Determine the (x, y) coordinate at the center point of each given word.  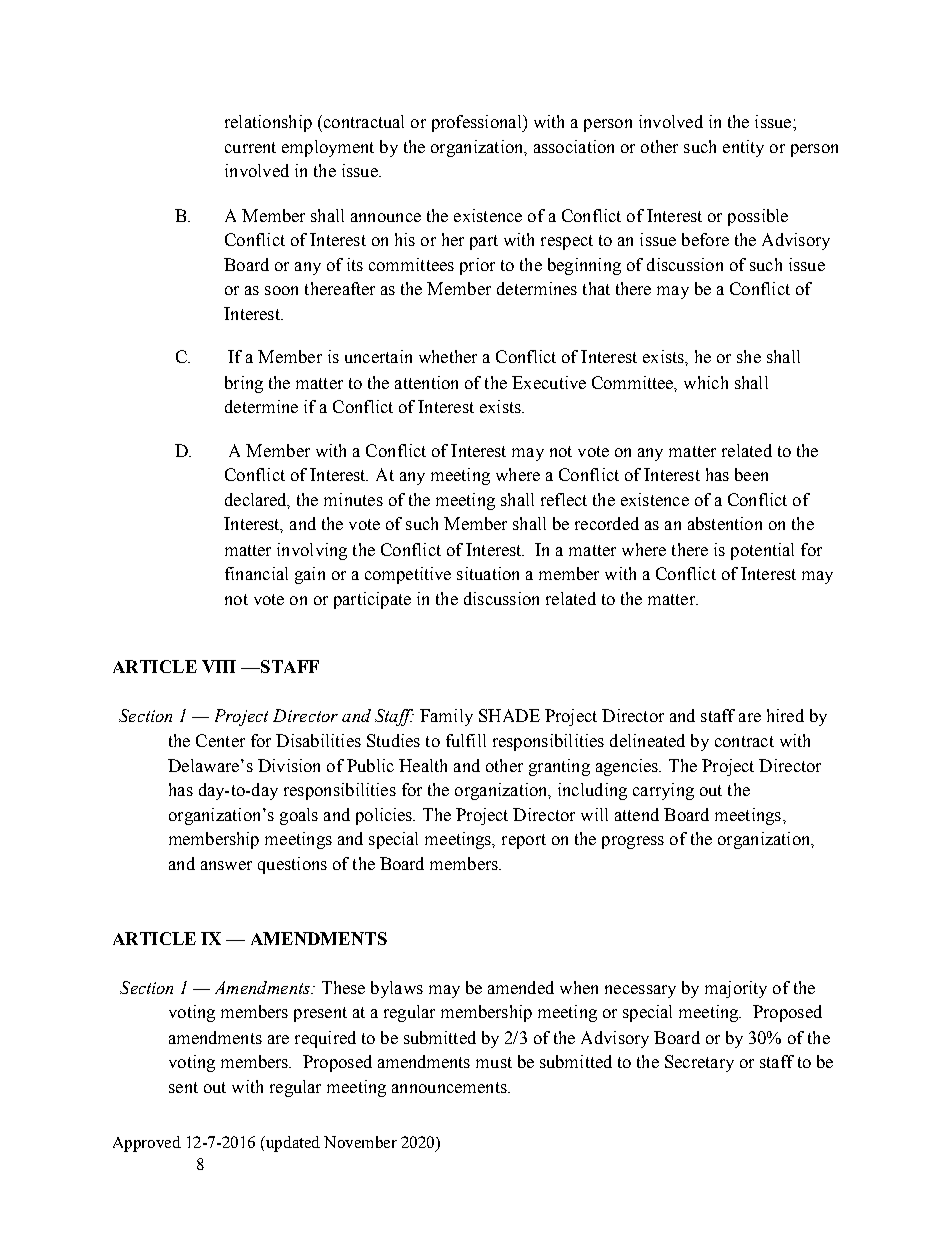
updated (291, 1144)
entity (743, 148)
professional (478, 123)
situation (488, 573)
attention (426, 382)
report (524, 841)
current (250, 147)
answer (226, 865)
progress (633, 842)
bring (244, 384)
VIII (219, 666)
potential (762, 551)
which (706, 382)
